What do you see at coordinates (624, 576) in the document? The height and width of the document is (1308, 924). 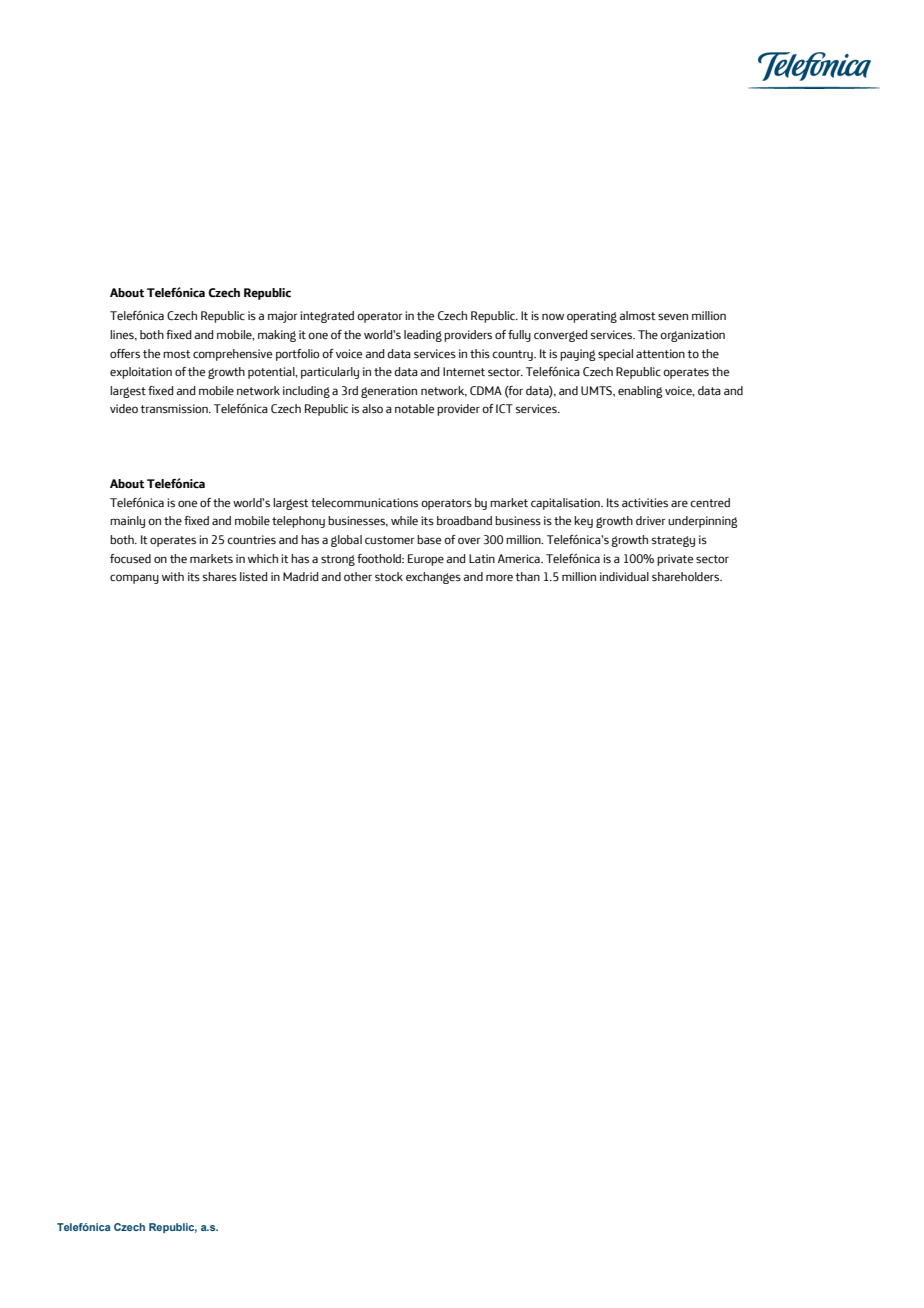 I see `individual` at bounding box center [624, 576].
